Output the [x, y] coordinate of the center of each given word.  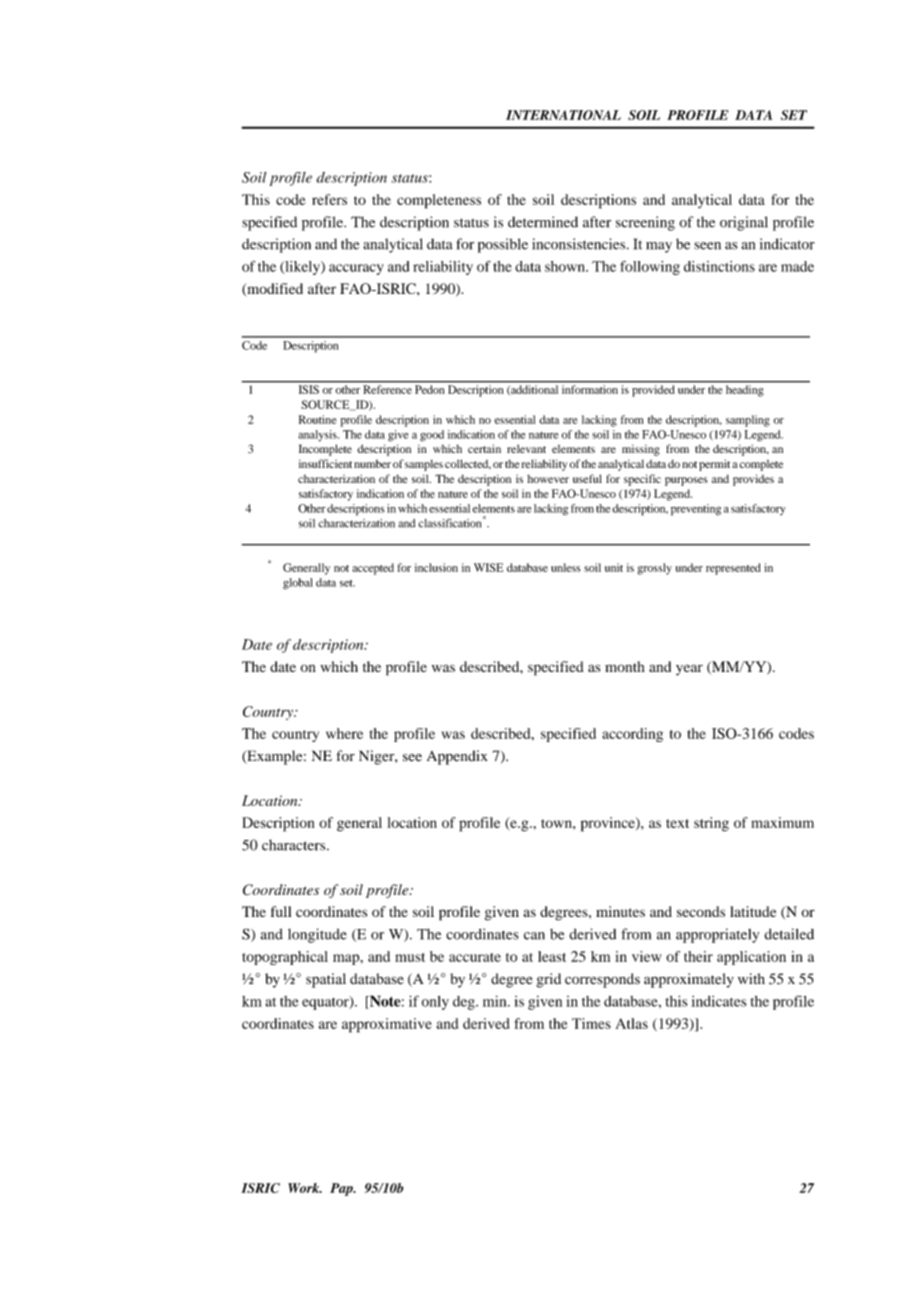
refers [329, 199]
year [689, 670]
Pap [342, 1189]
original [744, 223]
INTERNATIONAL [563, 115]
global [298, 584]
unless [566, 567]
